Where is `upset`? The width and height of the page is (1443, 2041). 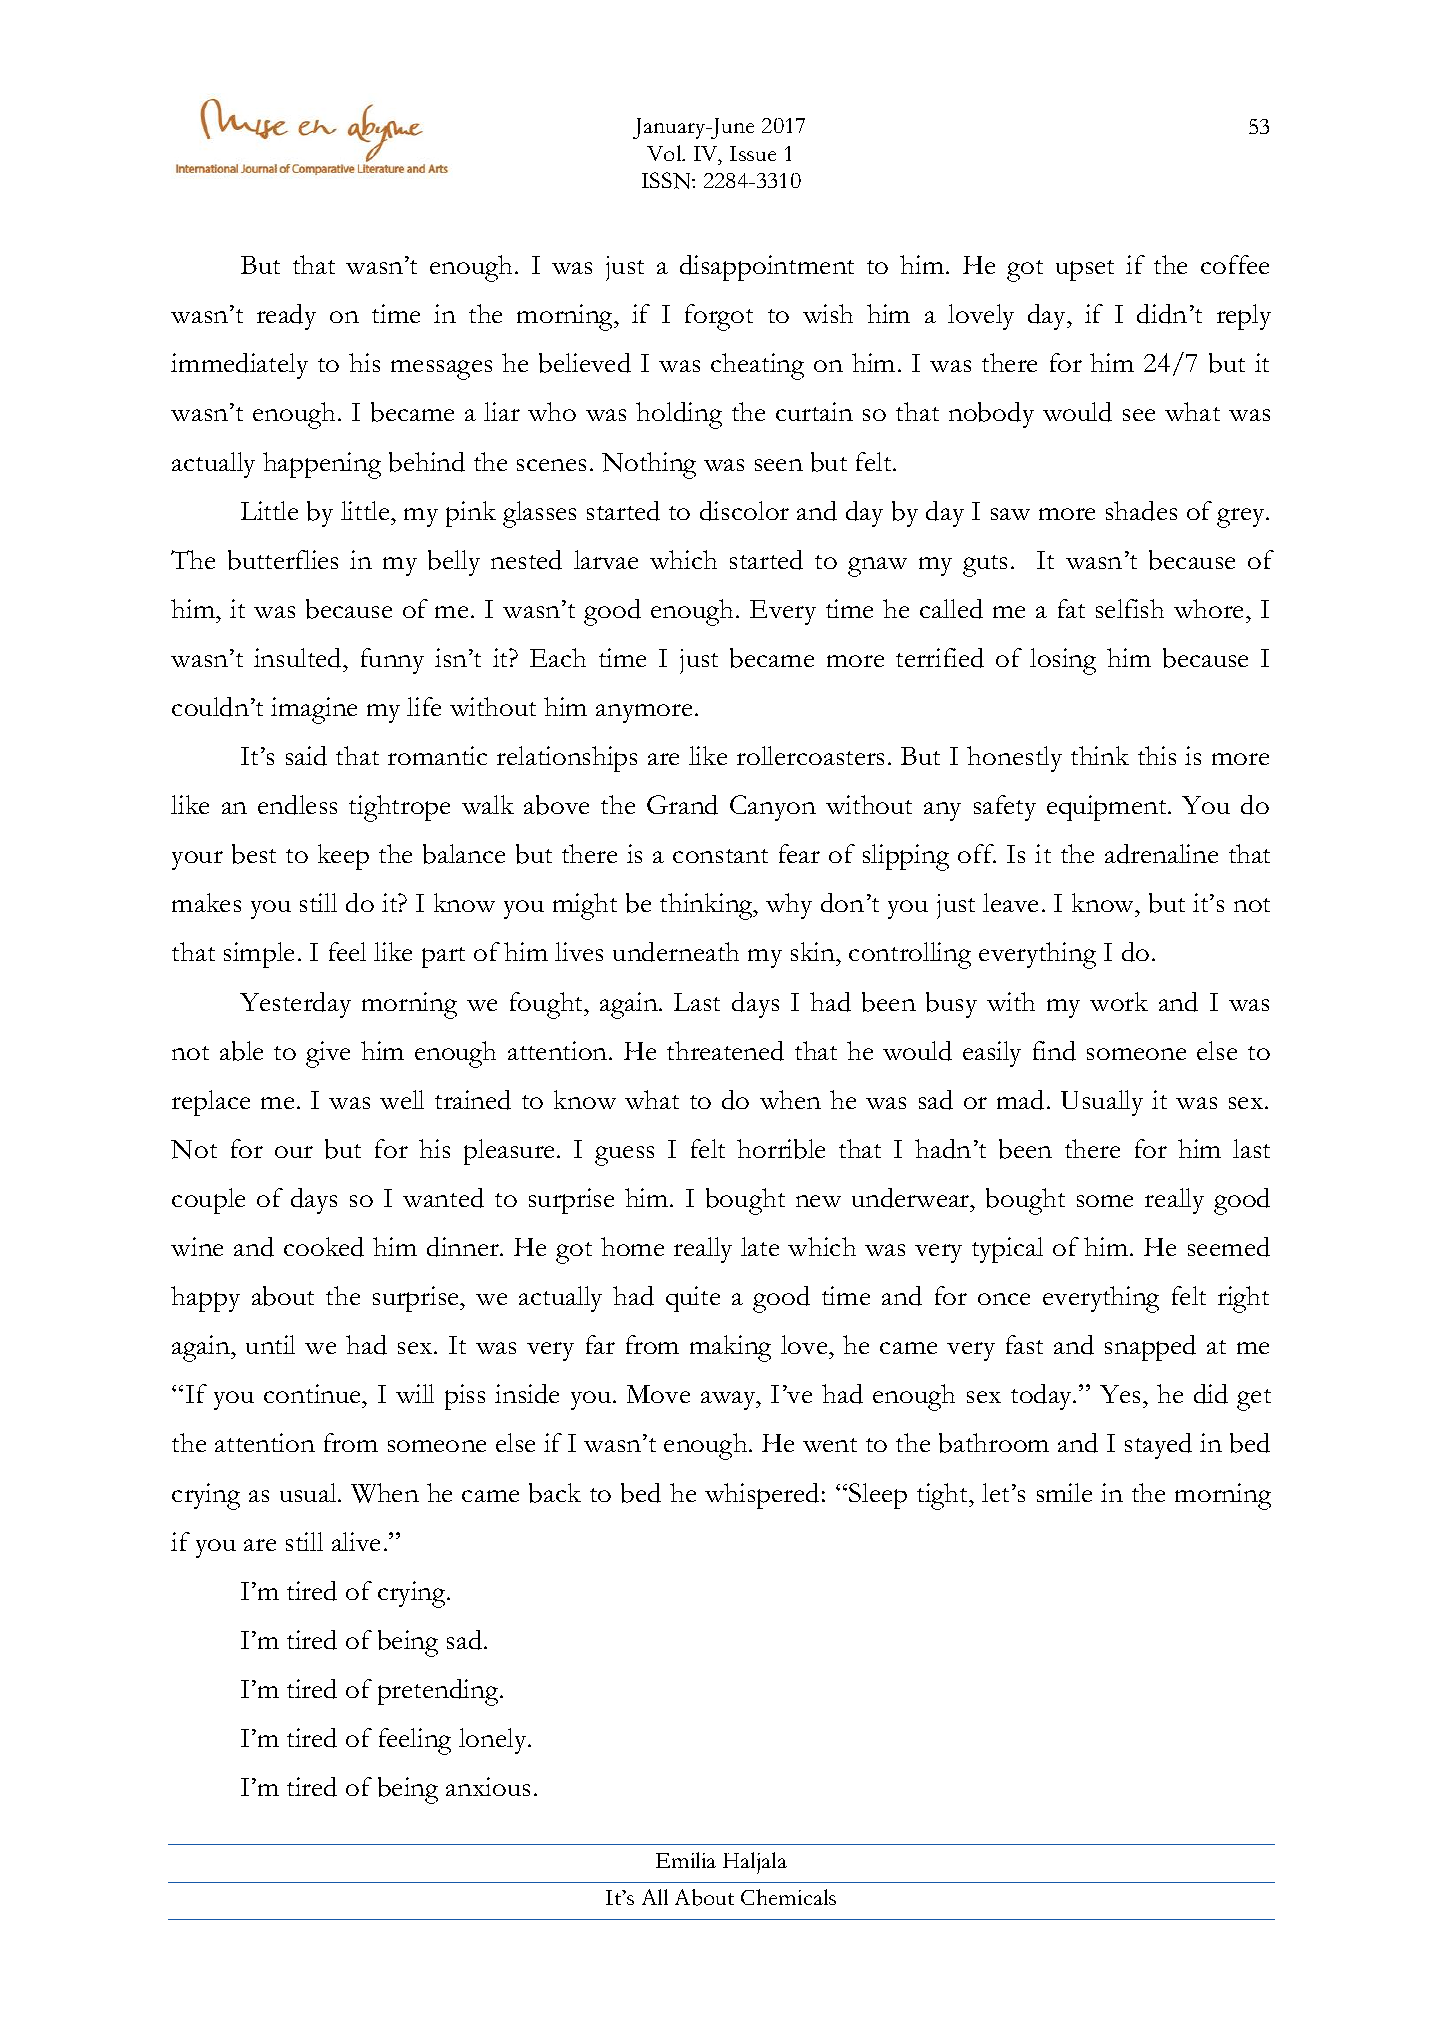
upset is located at coordinates (1085, 270).
